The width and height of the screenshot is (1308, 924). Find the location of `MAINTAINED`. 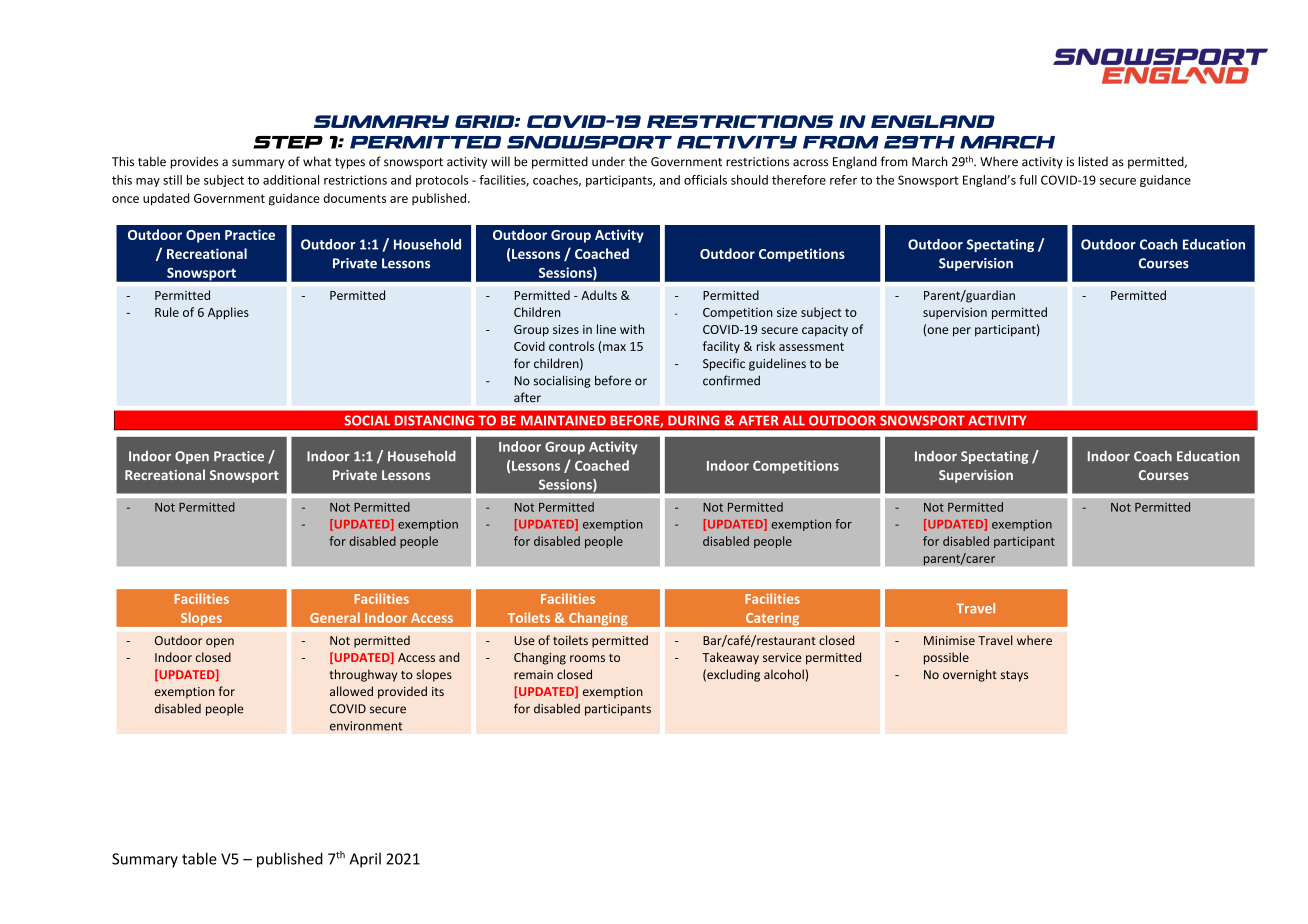

MAINTAINED is located at coordinates (563, 420).
